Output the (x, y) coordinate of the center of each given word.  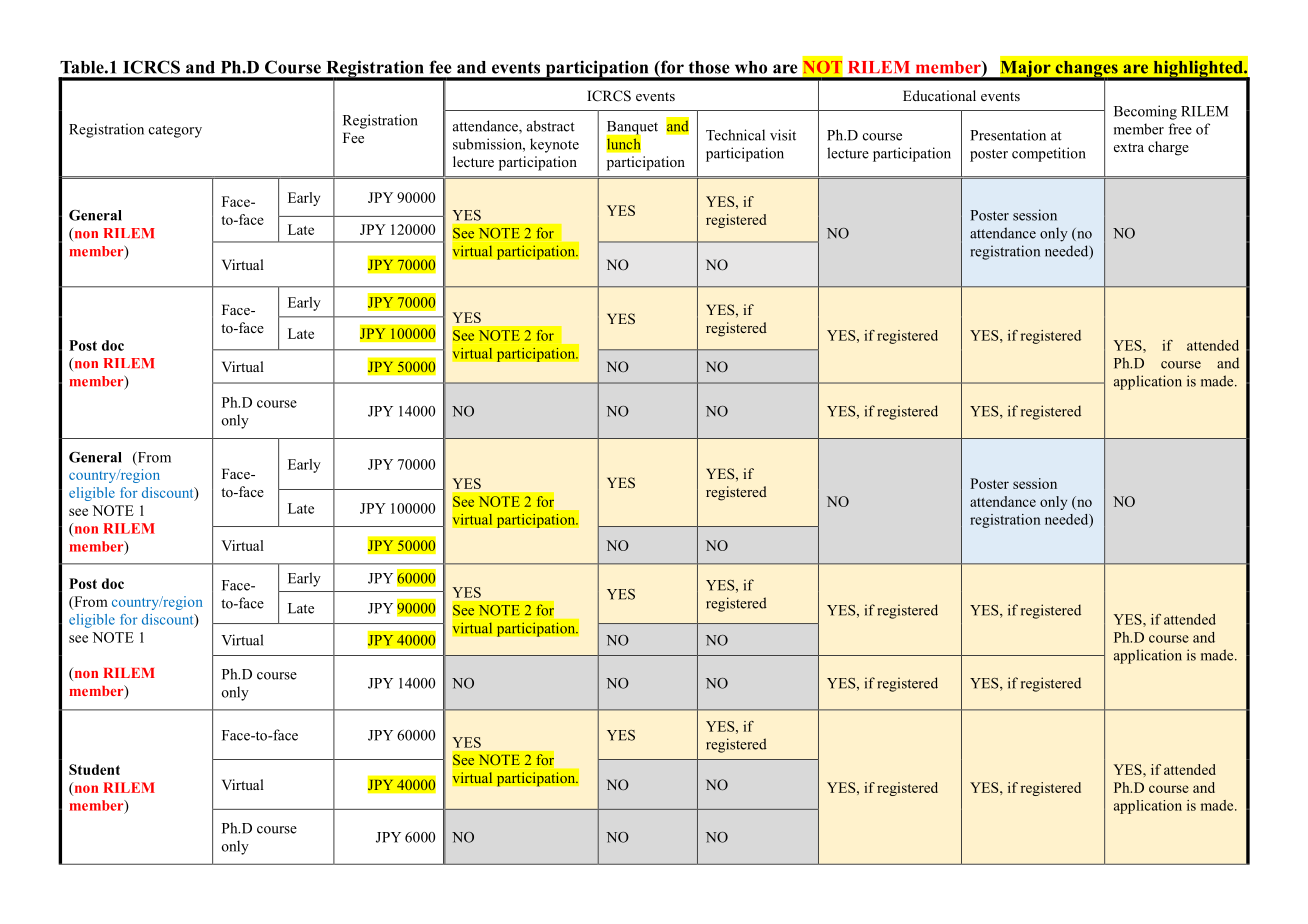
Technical (735, 135)
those (709, 67)
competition (1049, 154)
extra (1129, 147)
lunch (624, 144)
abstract (551, 126)
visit (783, 135)
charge (1168, 148)
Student (94, 769)
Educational (939, 95)
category (175, 131)
